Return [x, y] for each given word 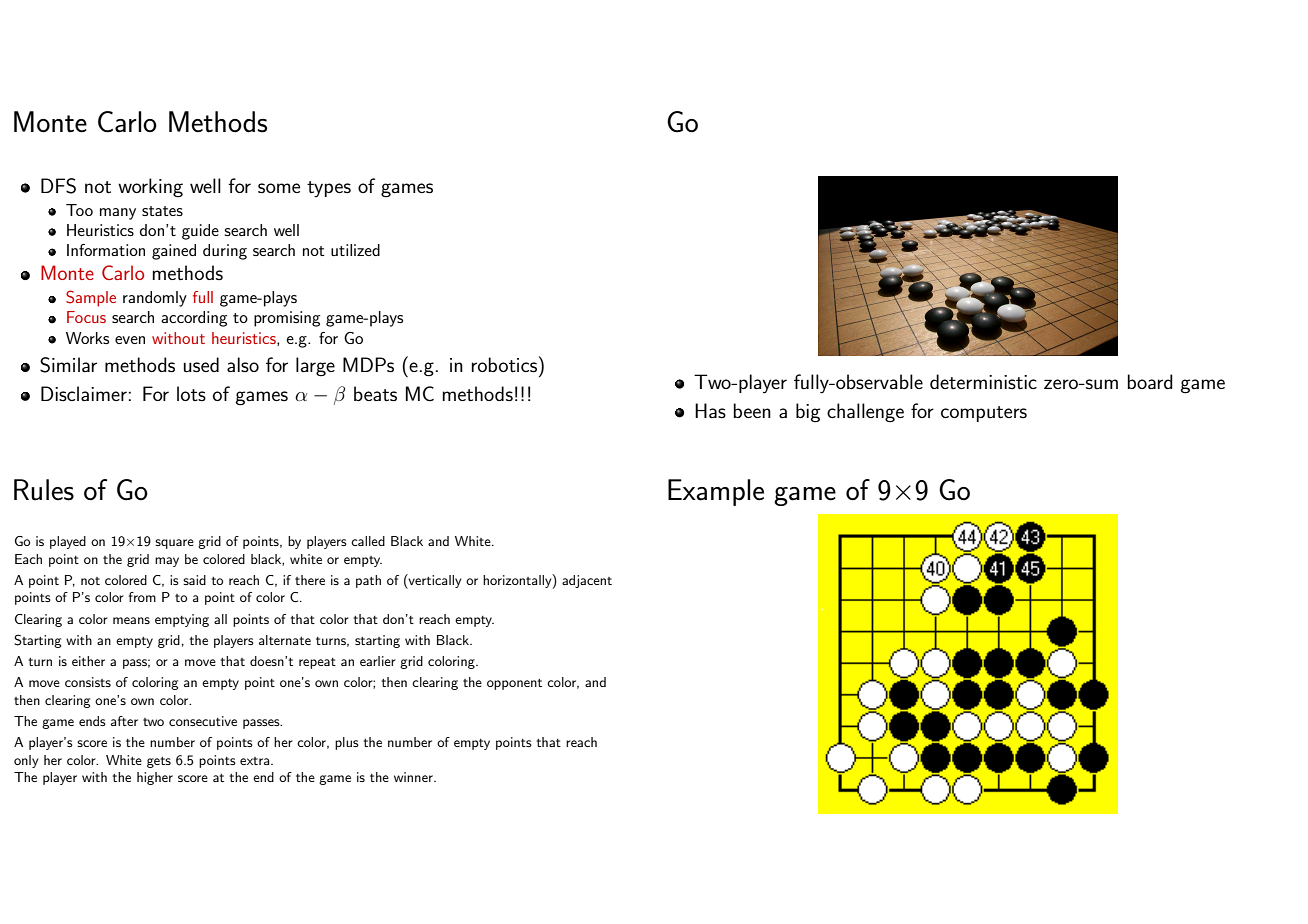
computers [984, 414]
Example [716, 492]
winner [414, 777]
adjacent [587, 581]
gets [159, 762]
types [329, 189]
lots [191, 393]
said [194, 580]
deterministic [983, 381]
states [162, 211]
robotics [506, 364]
